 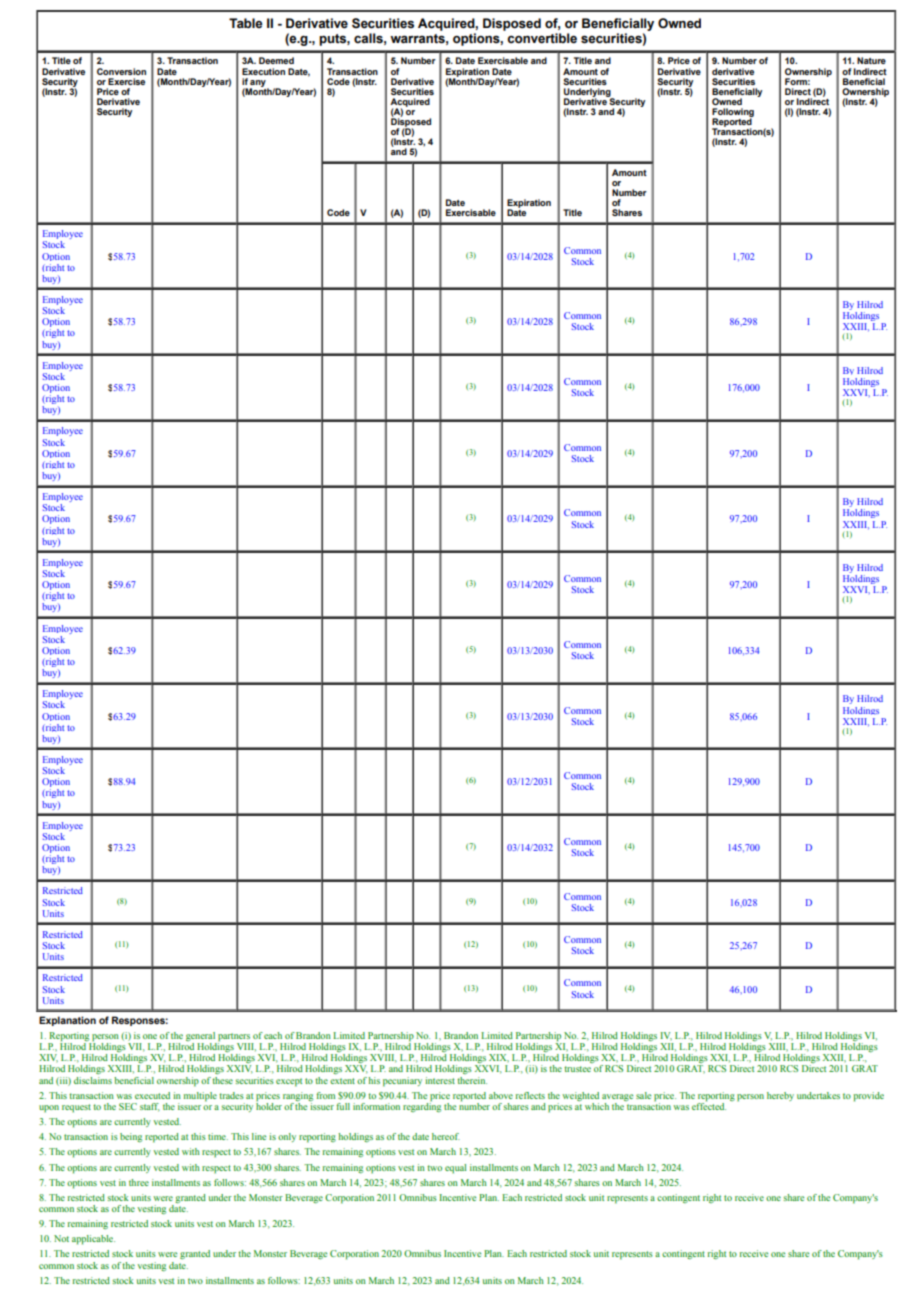 I want to click on Exercise, so click(x=126, y=81).
